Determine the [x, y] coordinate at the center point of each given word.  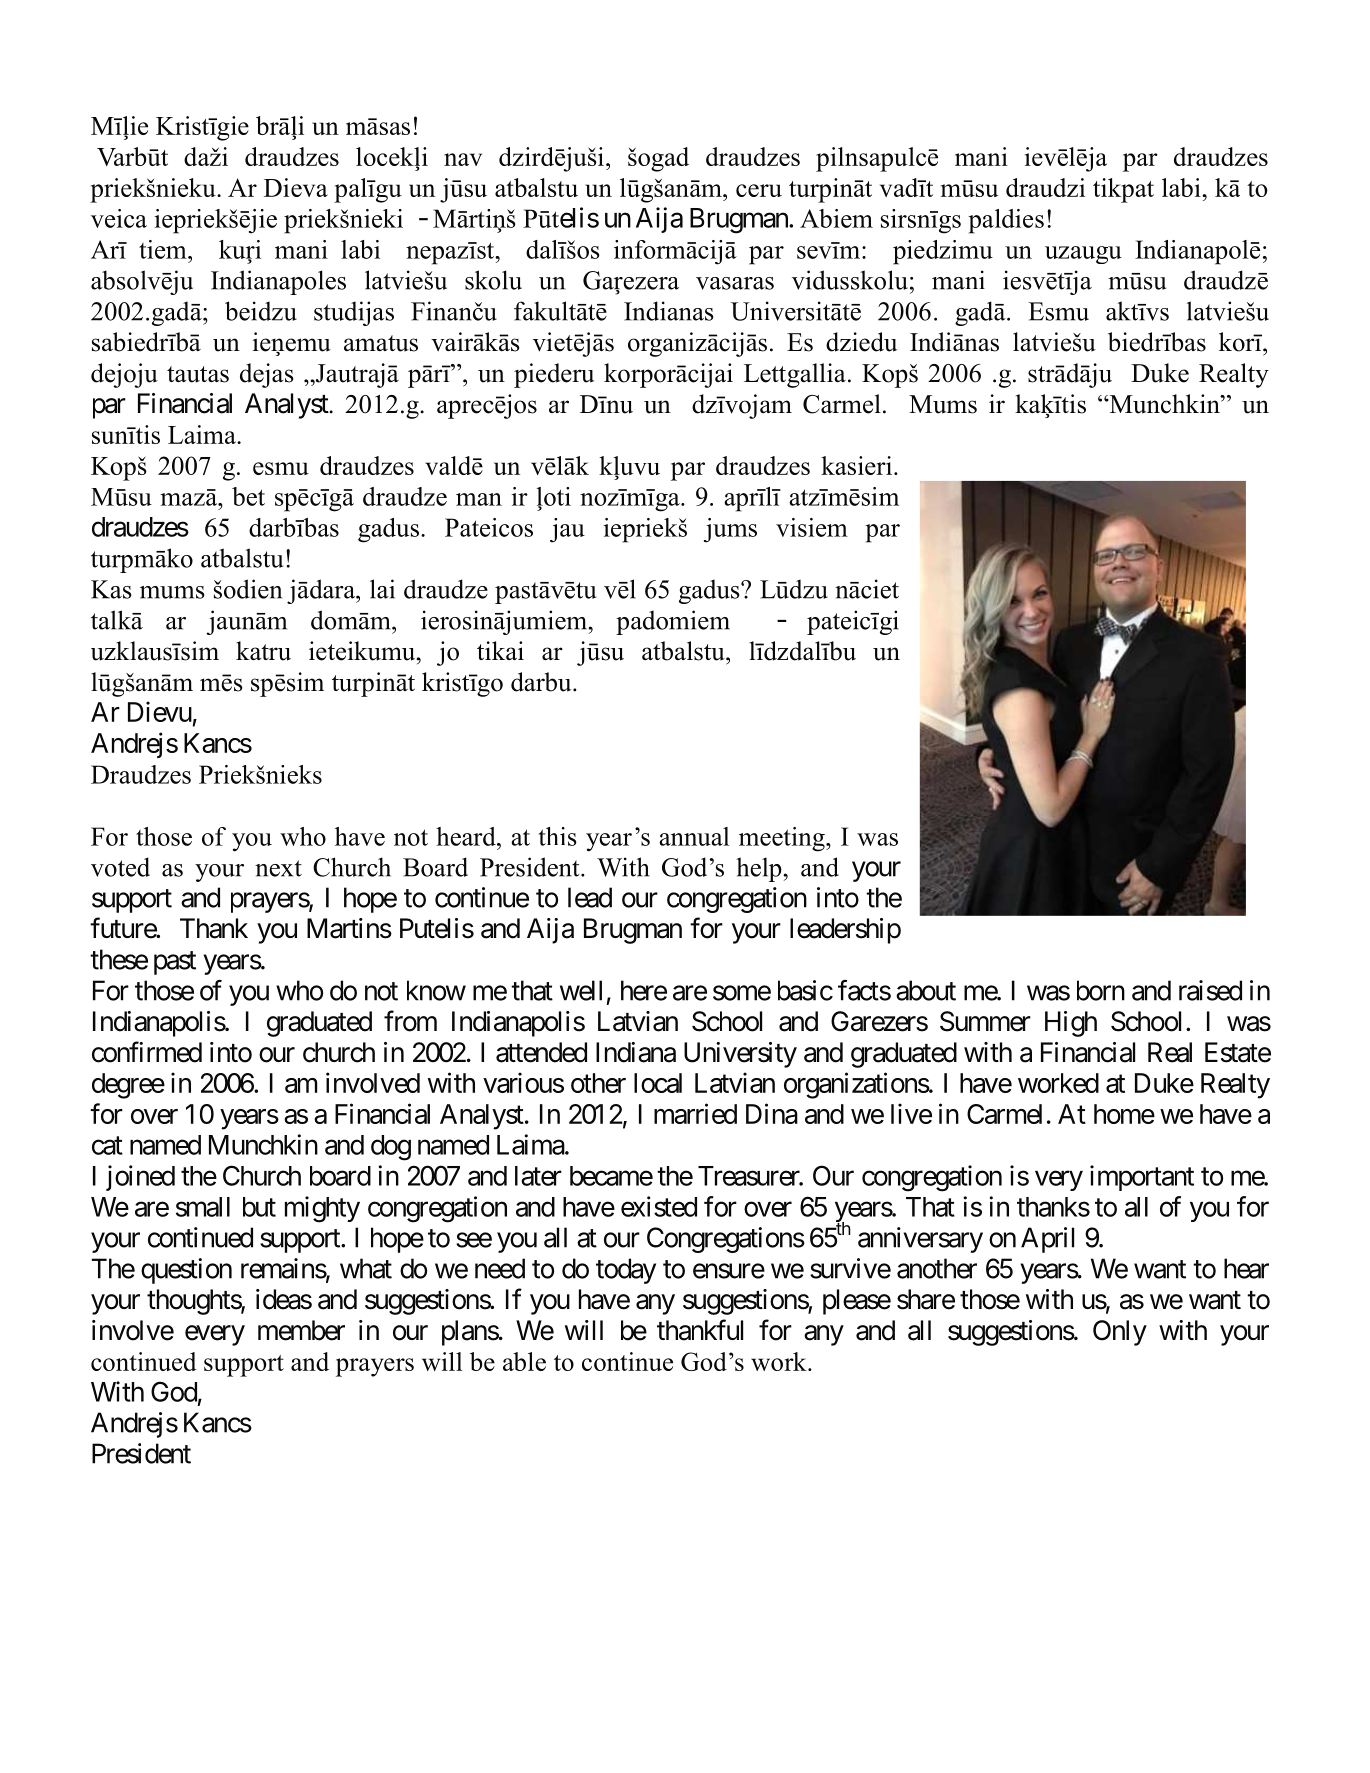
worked [1058, 1083]
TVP [789, 1361]
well [581, 990]
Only [1120, 1333]
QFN [382, 589]
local [658, 1083]
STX [411, 837]
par [109, 408]
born [1101, 990]
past [175, 963]
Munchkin [263, 1144]
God [174, 1391]
